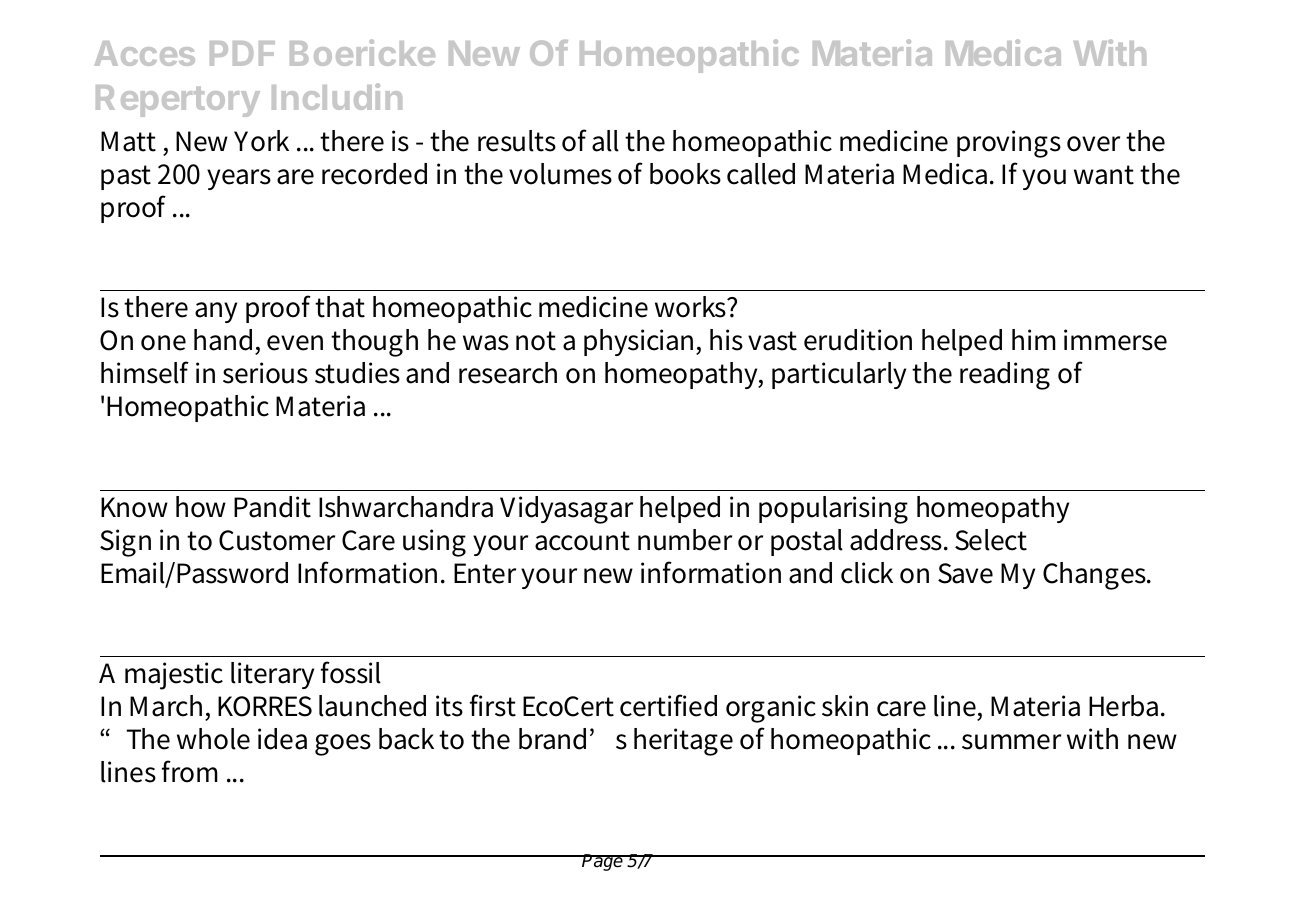 This screenshot has height=924, width=1311. What do you see at coordinates (517, 141) in the screenshot?
I see `results` at bounding box center [517, 141].
